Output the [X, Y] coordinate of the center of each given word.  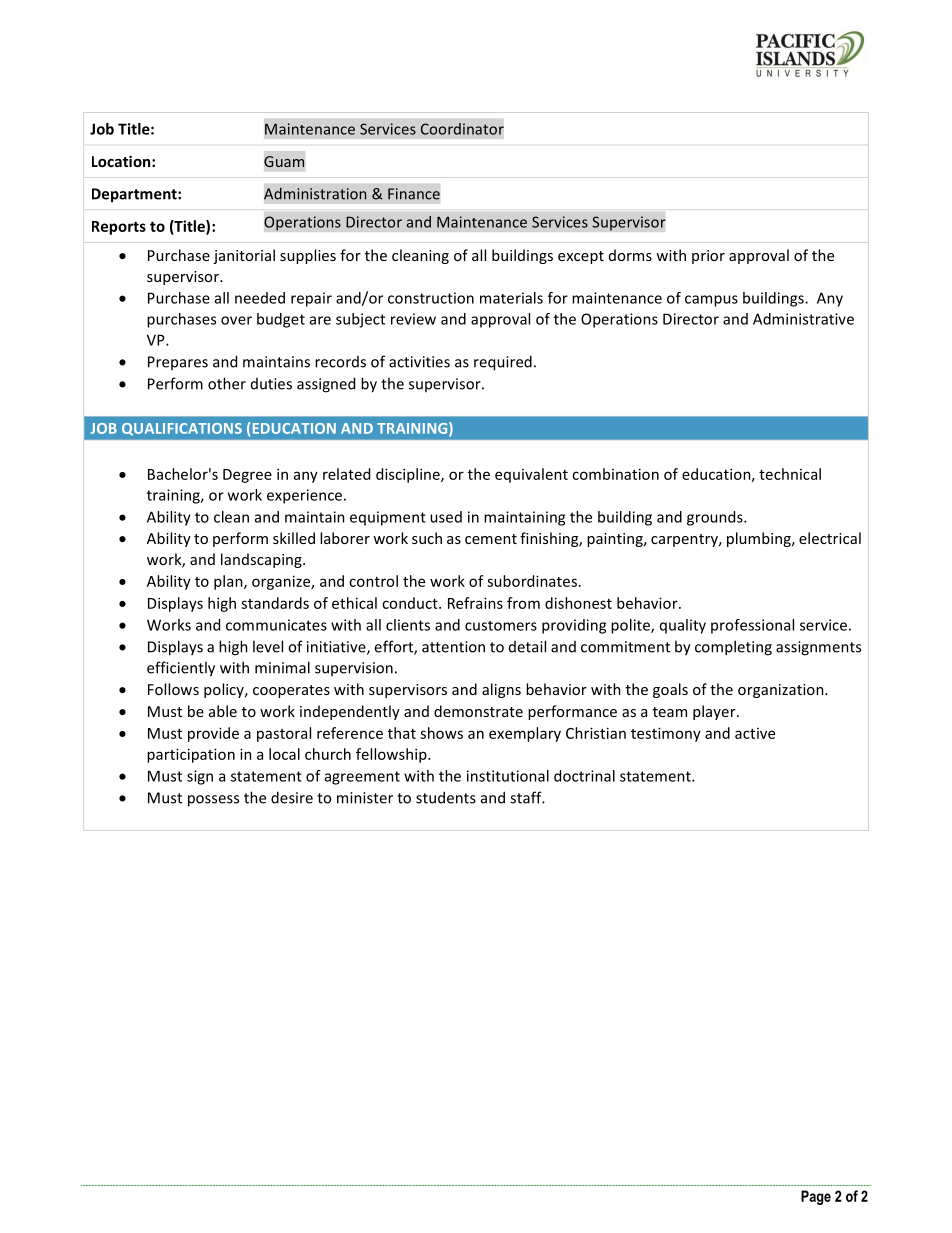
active [755, 733]
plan [229, 582]
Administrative [803, 319]
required [503, 363]
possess [213, 801]
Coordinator [462, 129]
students [446, 797]
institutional [508, 776]
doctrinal [584, 776]
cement [491, 539]
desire [292, 797]
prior [708, 257]
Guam [284, 161]
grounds [716, 518]
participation [191, 755]
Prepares [178, 363]
